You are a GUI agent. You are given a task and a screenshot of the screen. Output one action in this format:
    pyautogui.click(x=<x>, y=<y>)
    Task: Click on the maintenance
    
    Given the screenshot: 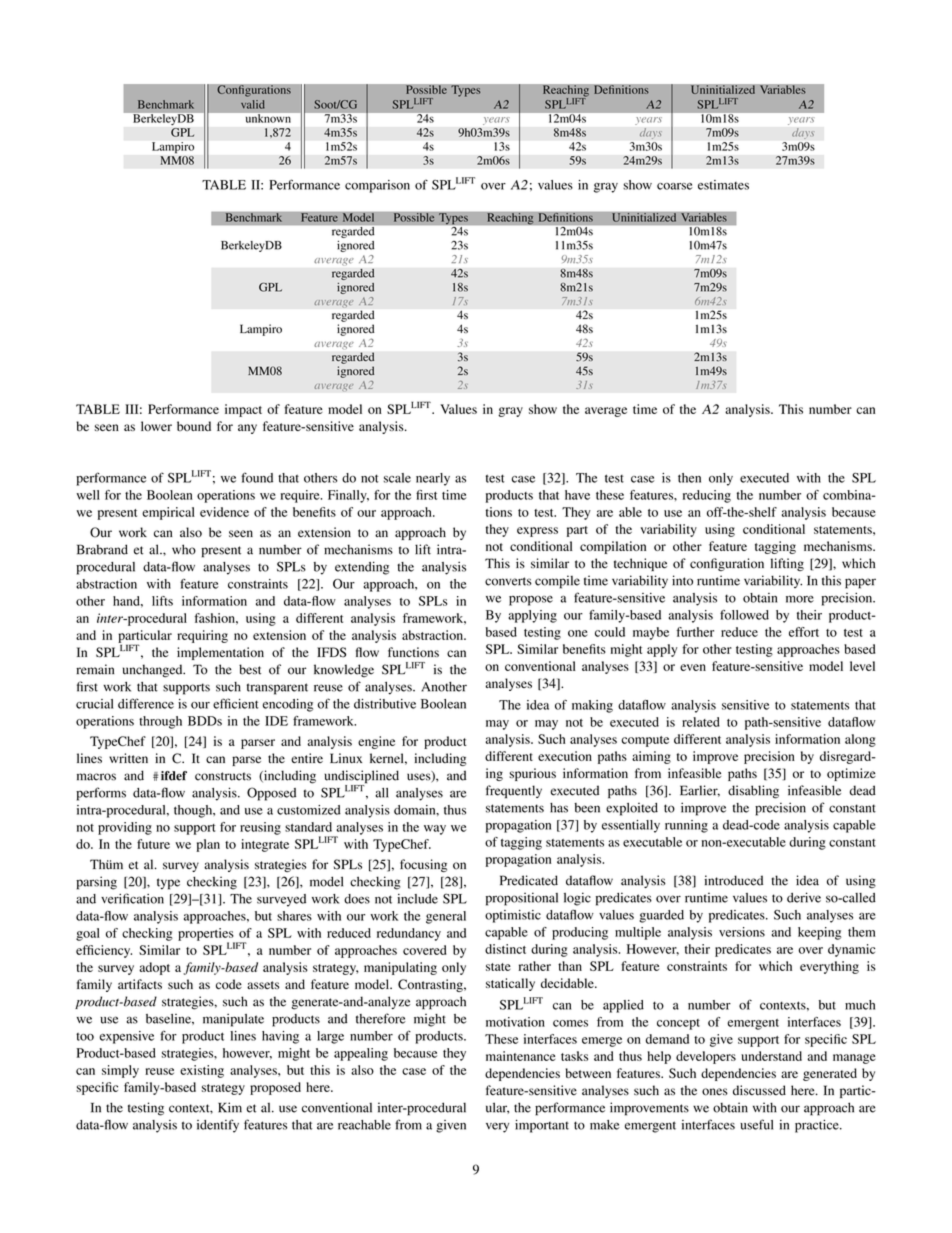 What is the action you would take?
    pyautogui.click(x=520, y=1056)
